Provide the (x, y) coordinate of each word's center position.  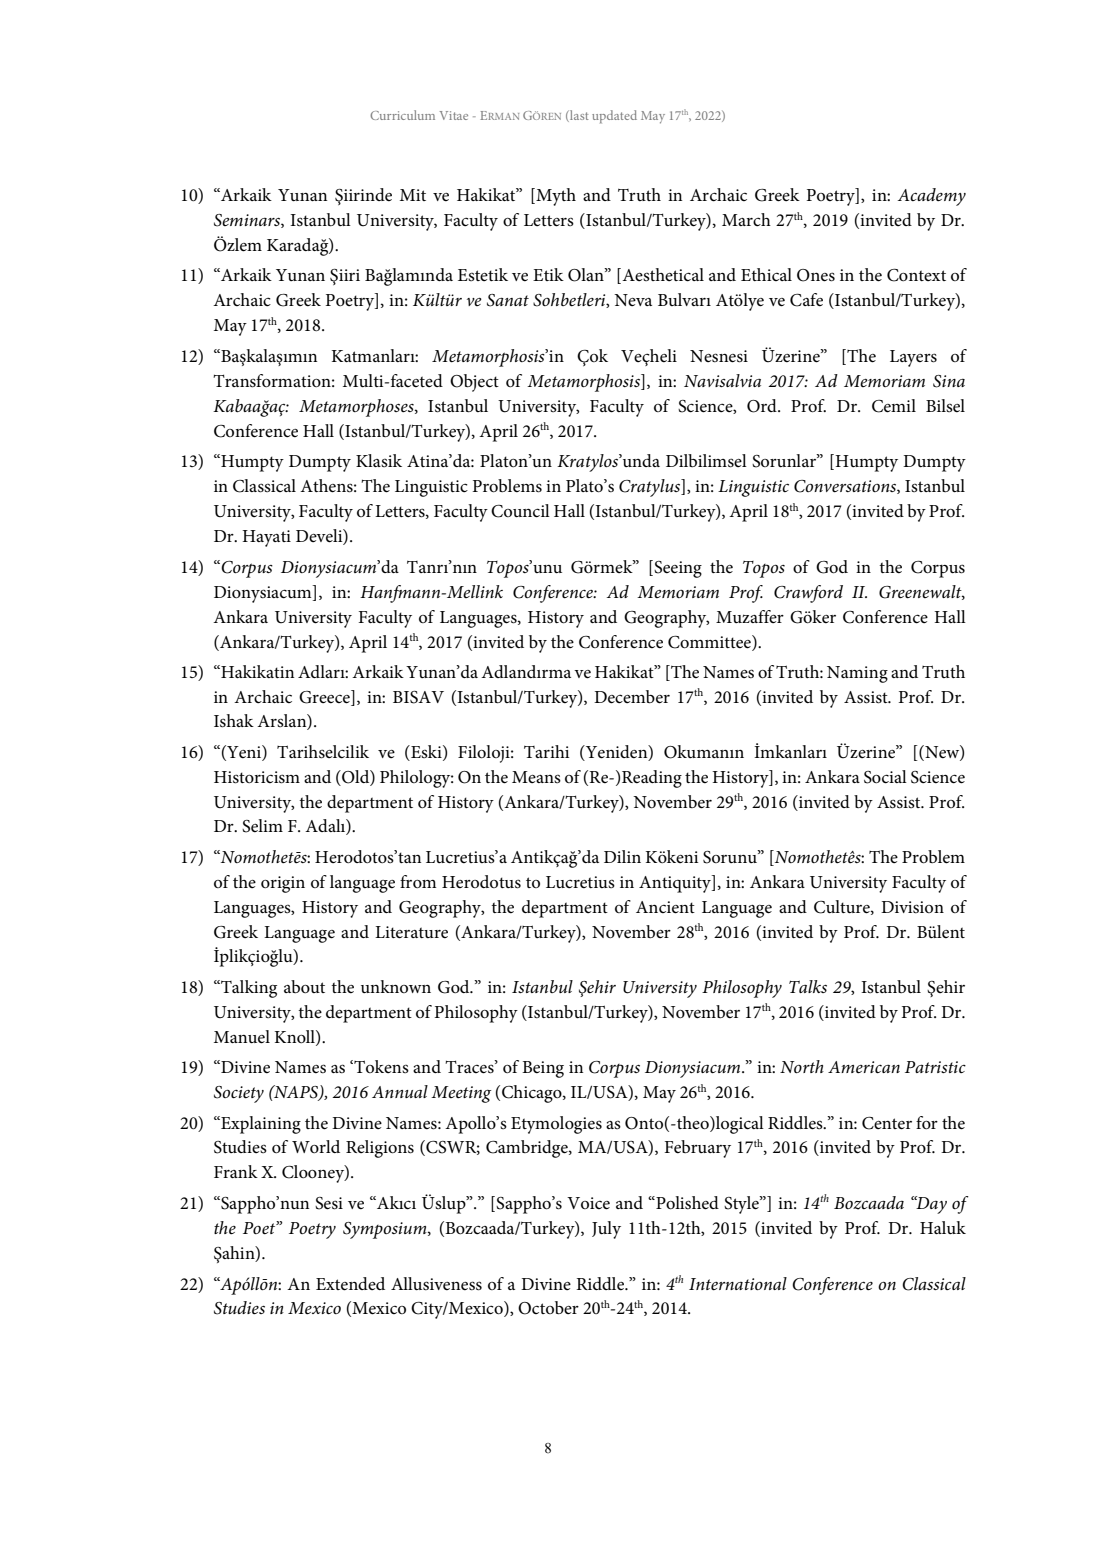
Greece (325, 697)
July (606, 1230)
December (632, 697)
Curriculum (402, 115)
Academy (932, 197)
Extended (350, 1284)
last (578, 116)
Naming (857, 674)
